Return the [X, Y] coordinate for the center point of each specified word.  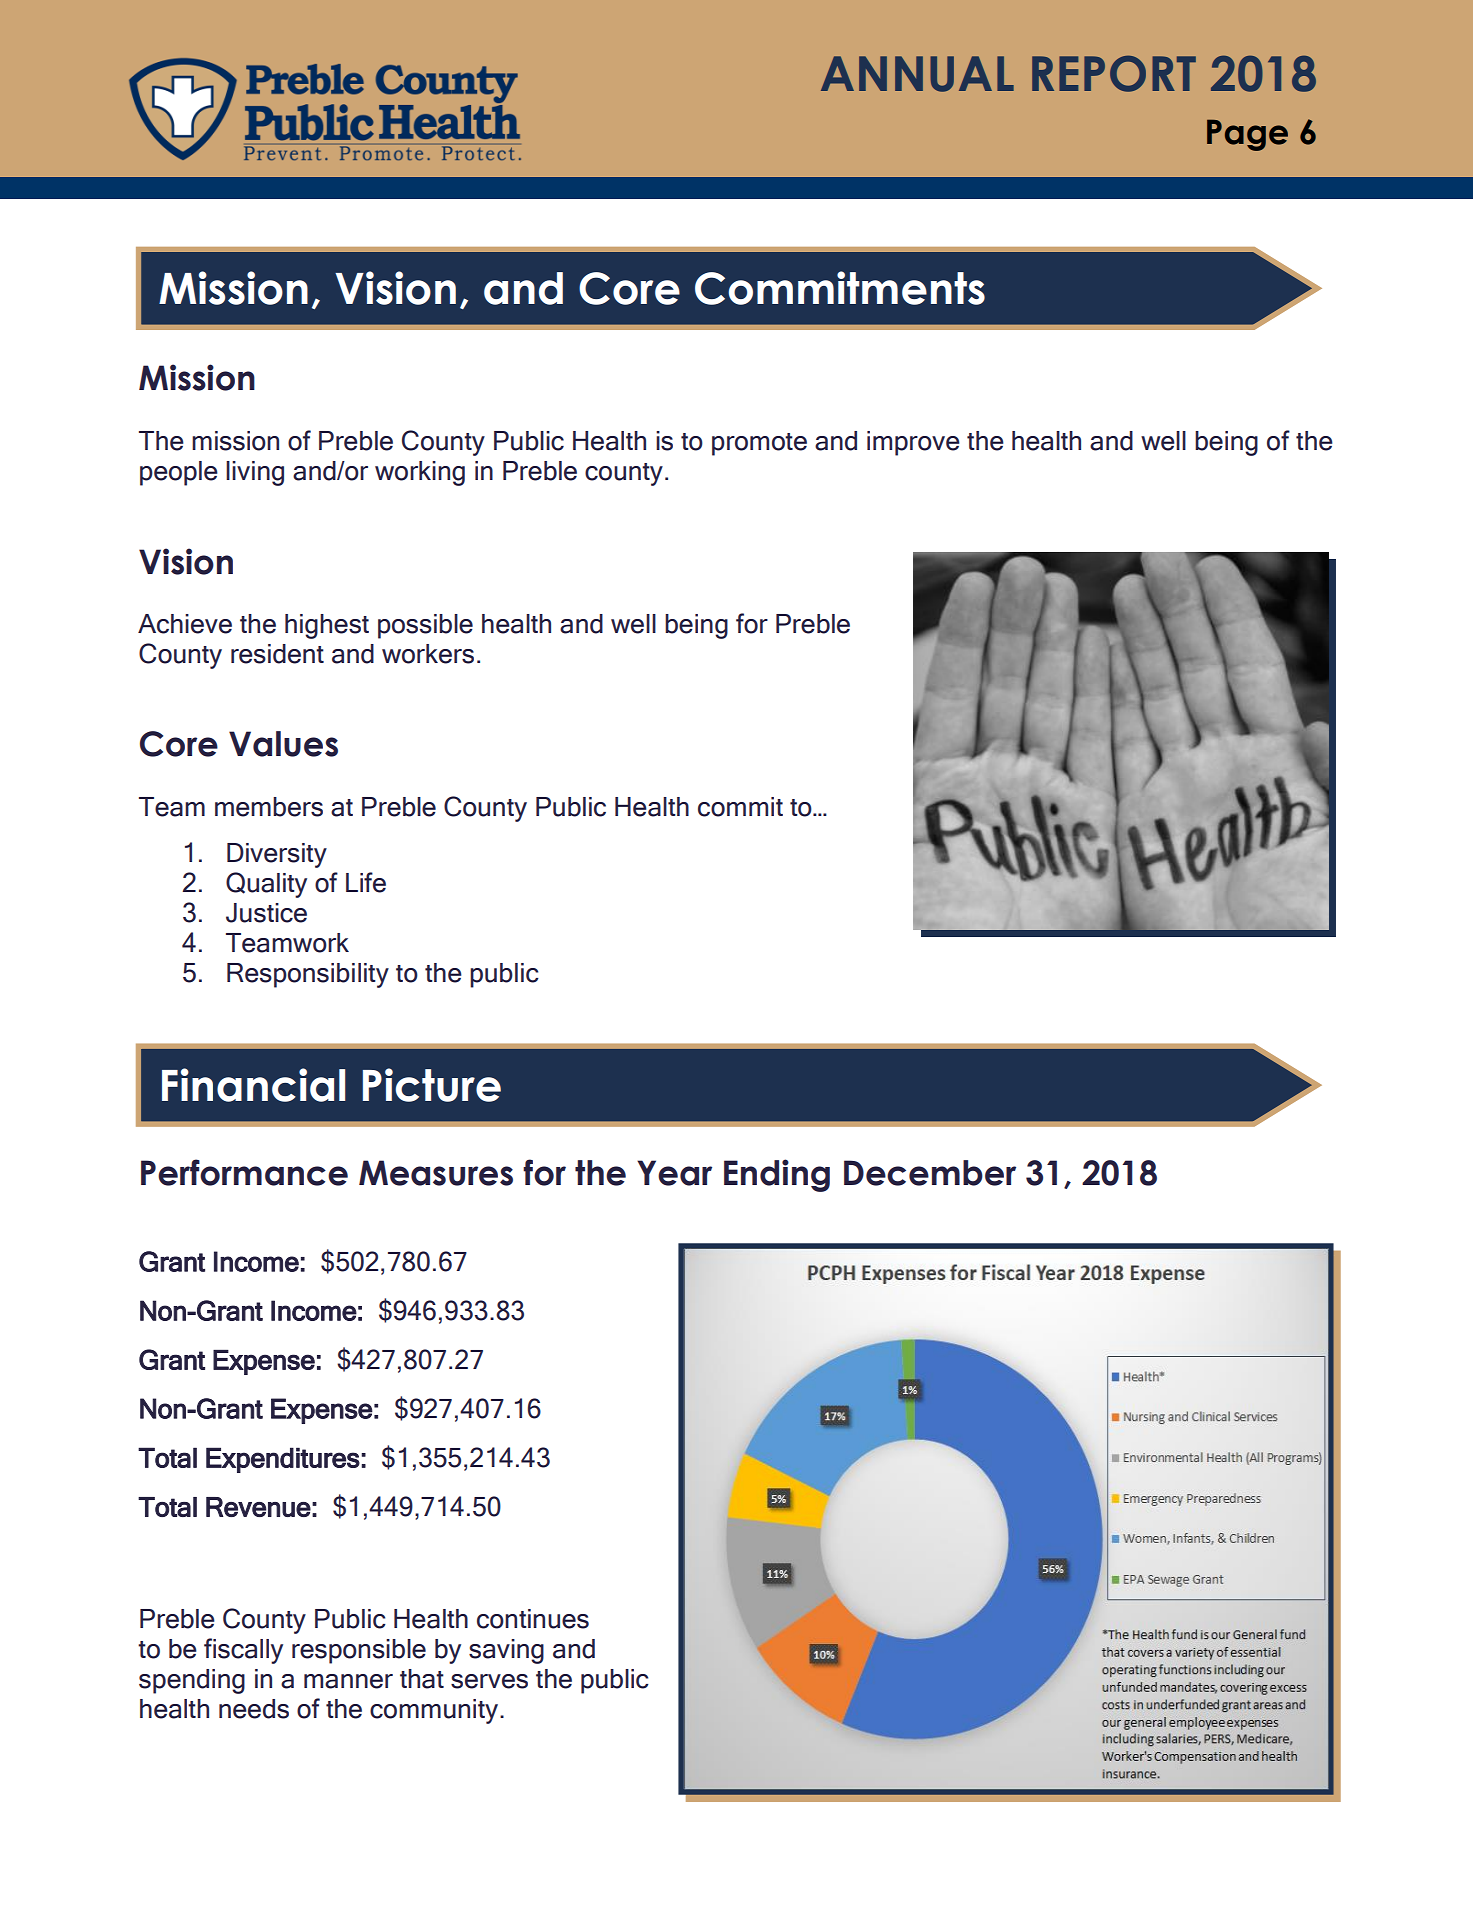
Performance [244, 1172]
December [930, 1173]
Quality [266, 885]
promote [759, 444]
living [255, 473]
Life [366, 882]
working [420, 473]
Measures [436, 1173]
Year [674, 1173]
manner [348, 1681]
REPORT [1114, 73]
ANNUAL [917, 74]
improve [913, 443]
